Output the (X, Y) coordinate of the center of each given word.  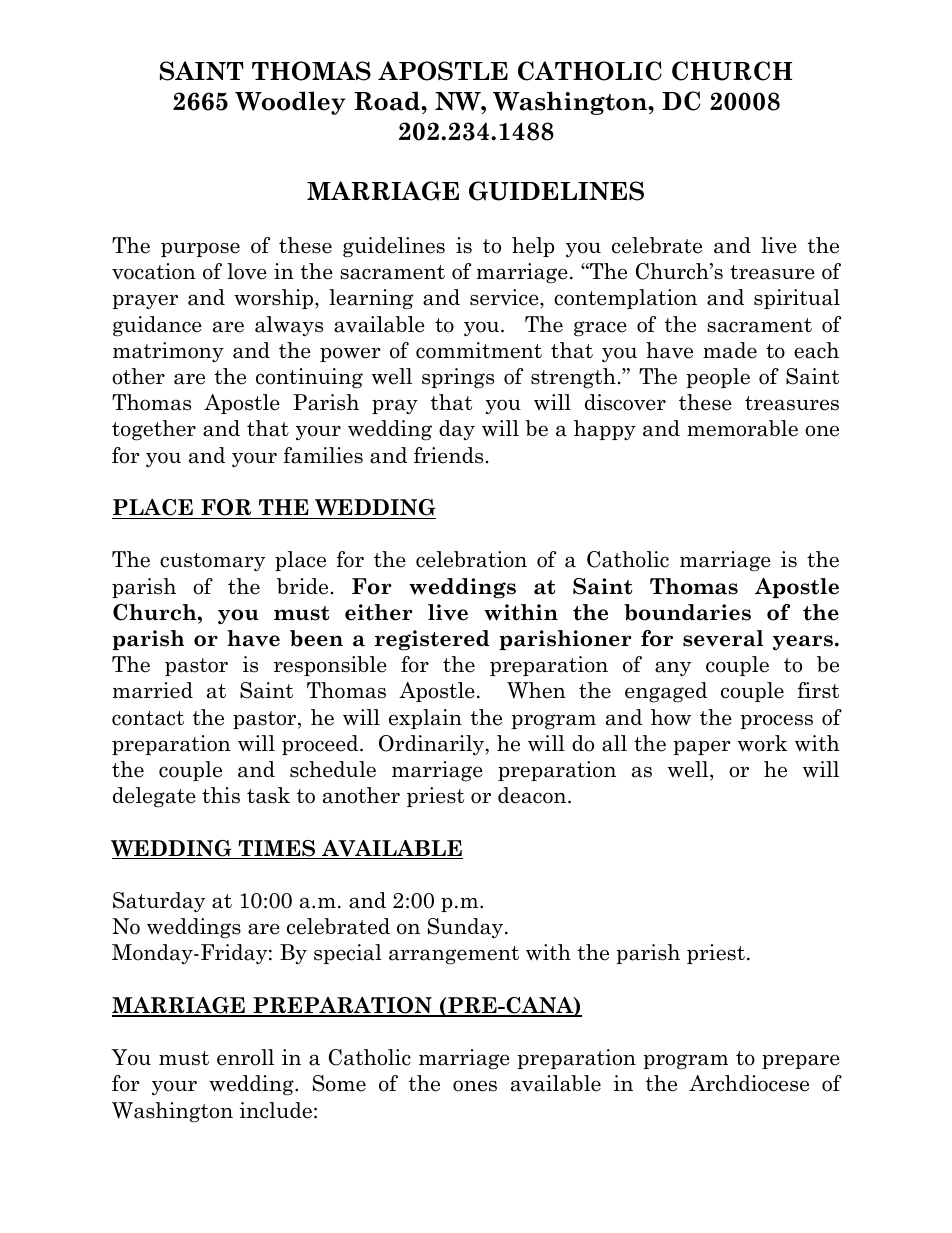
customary (212, 562)
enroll (245, 1057)
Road (388, 101)
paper (702, 747)
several (723, 638)
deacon (533, 795)
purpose (200, 249)
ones (475, 1086)
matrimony (168, 352)
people (718, 378)
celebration (471, 559)
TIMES (276, 849)
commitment (479, 350)
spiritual (797, 299)
